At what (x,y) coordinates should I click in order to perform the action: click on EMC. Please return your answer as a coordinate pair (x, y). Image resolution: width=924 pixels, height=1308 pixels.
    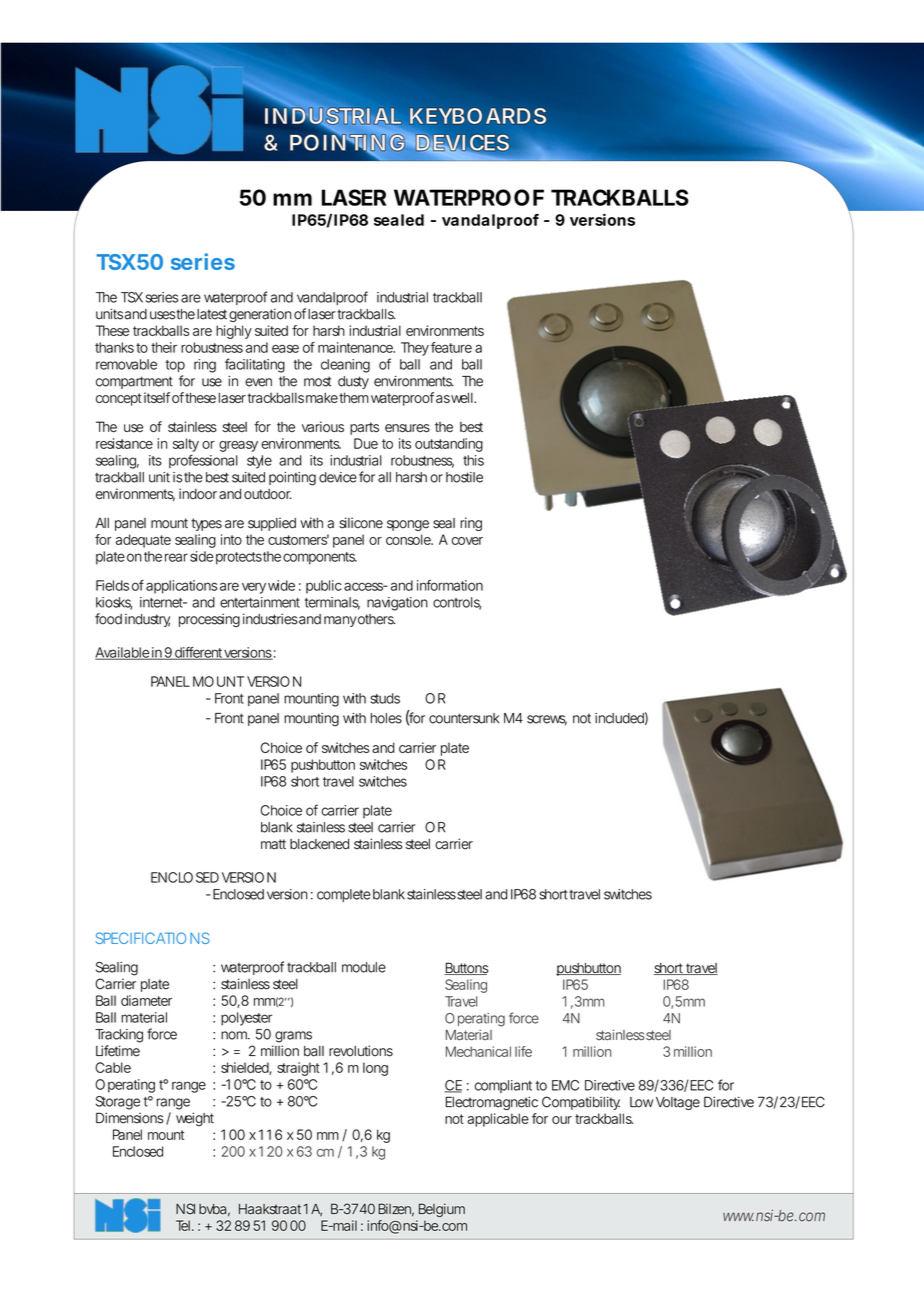
    Looking at the image, I should click on (565, 1085).
